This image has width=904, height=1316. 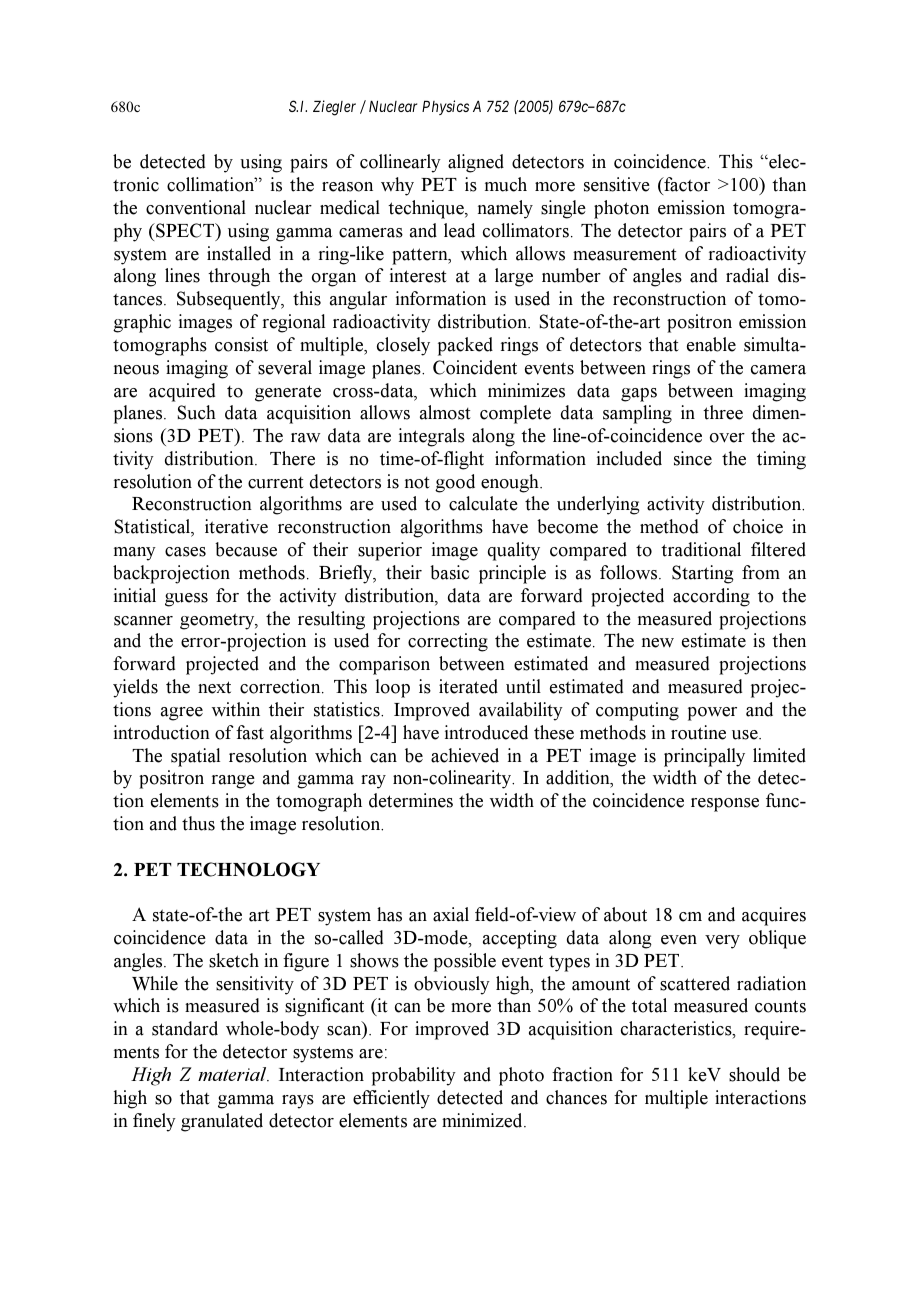 I want to click on principally, so click(x=704, y=757).
